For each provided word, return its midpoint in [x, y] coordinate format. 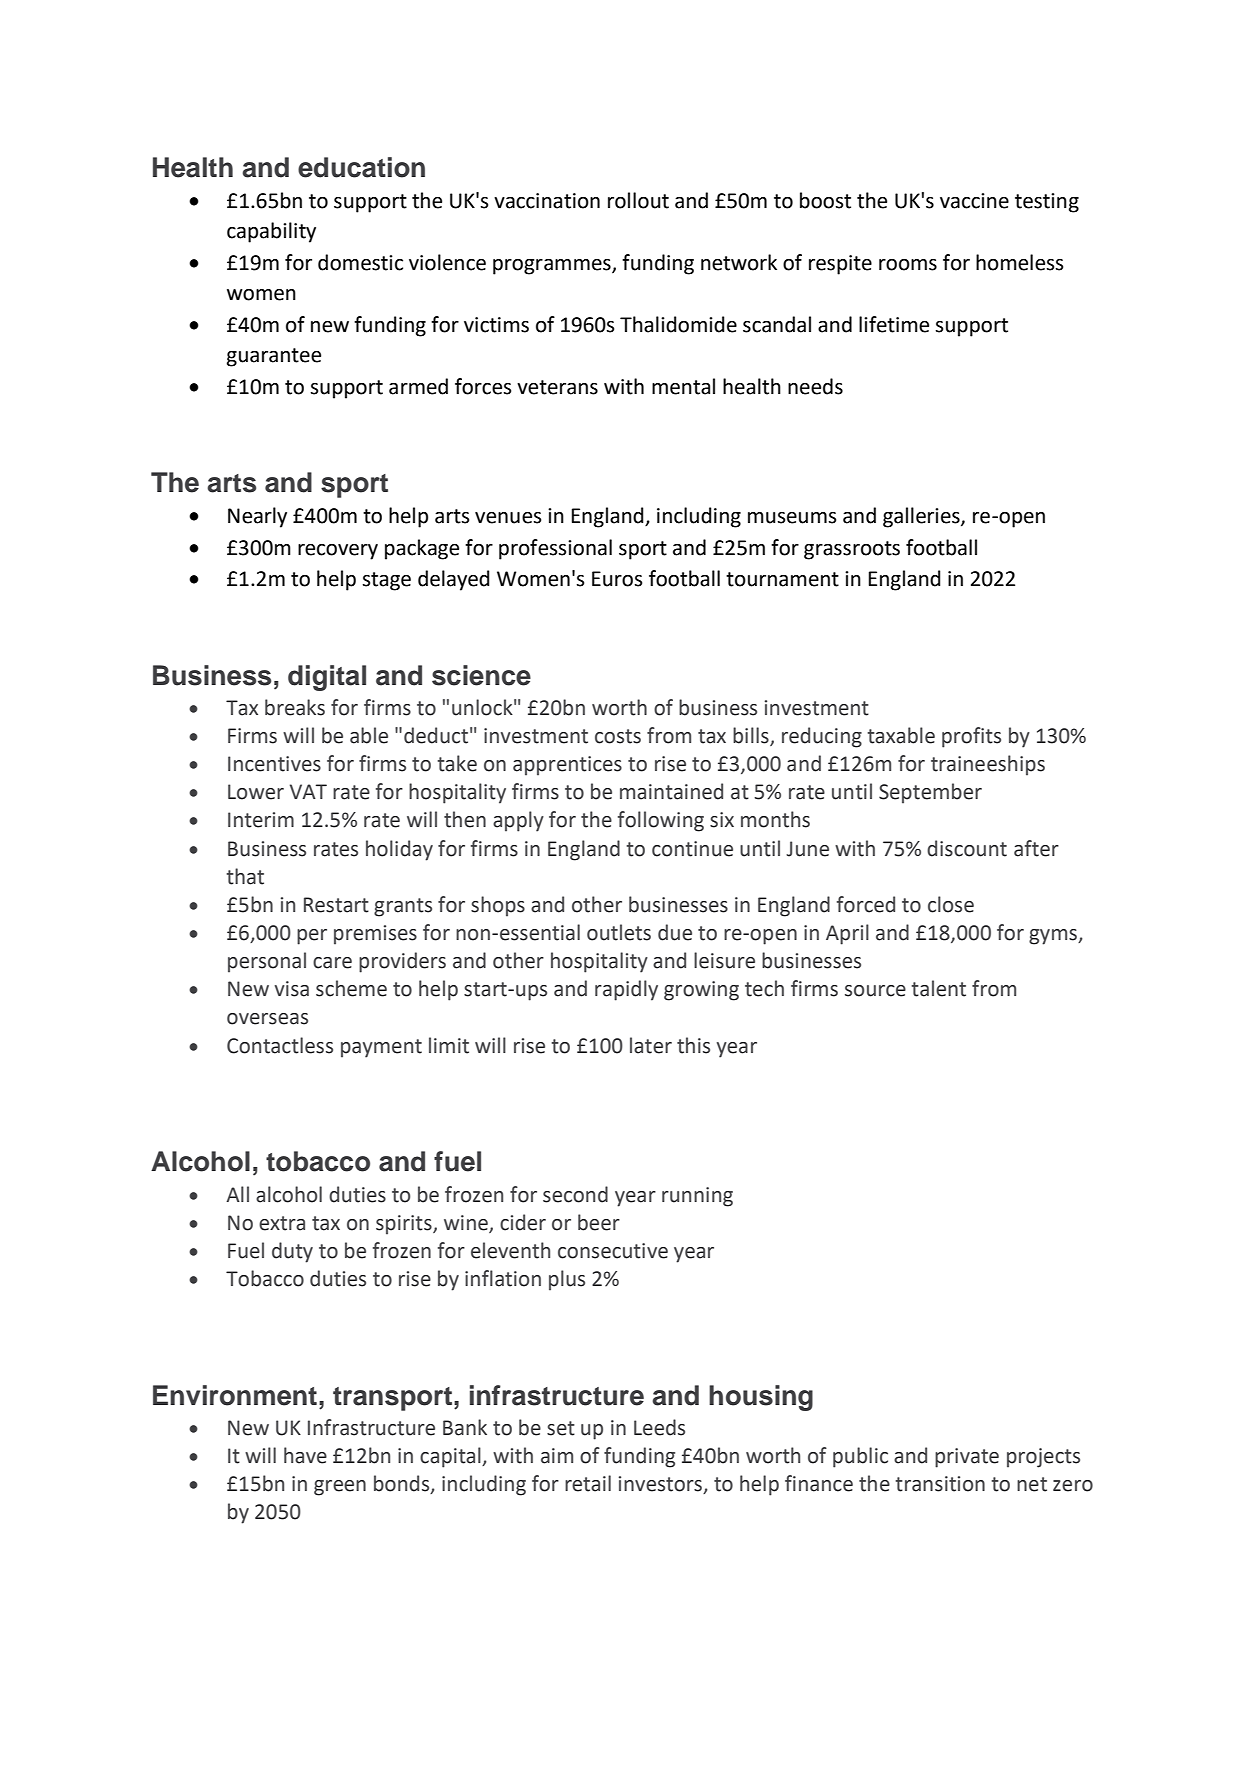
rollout [638, 200]
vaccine [974, 201]
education [361, 167]
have [305, 1455]
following [661, 821]
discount [967, 848]
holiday [399, 850]
